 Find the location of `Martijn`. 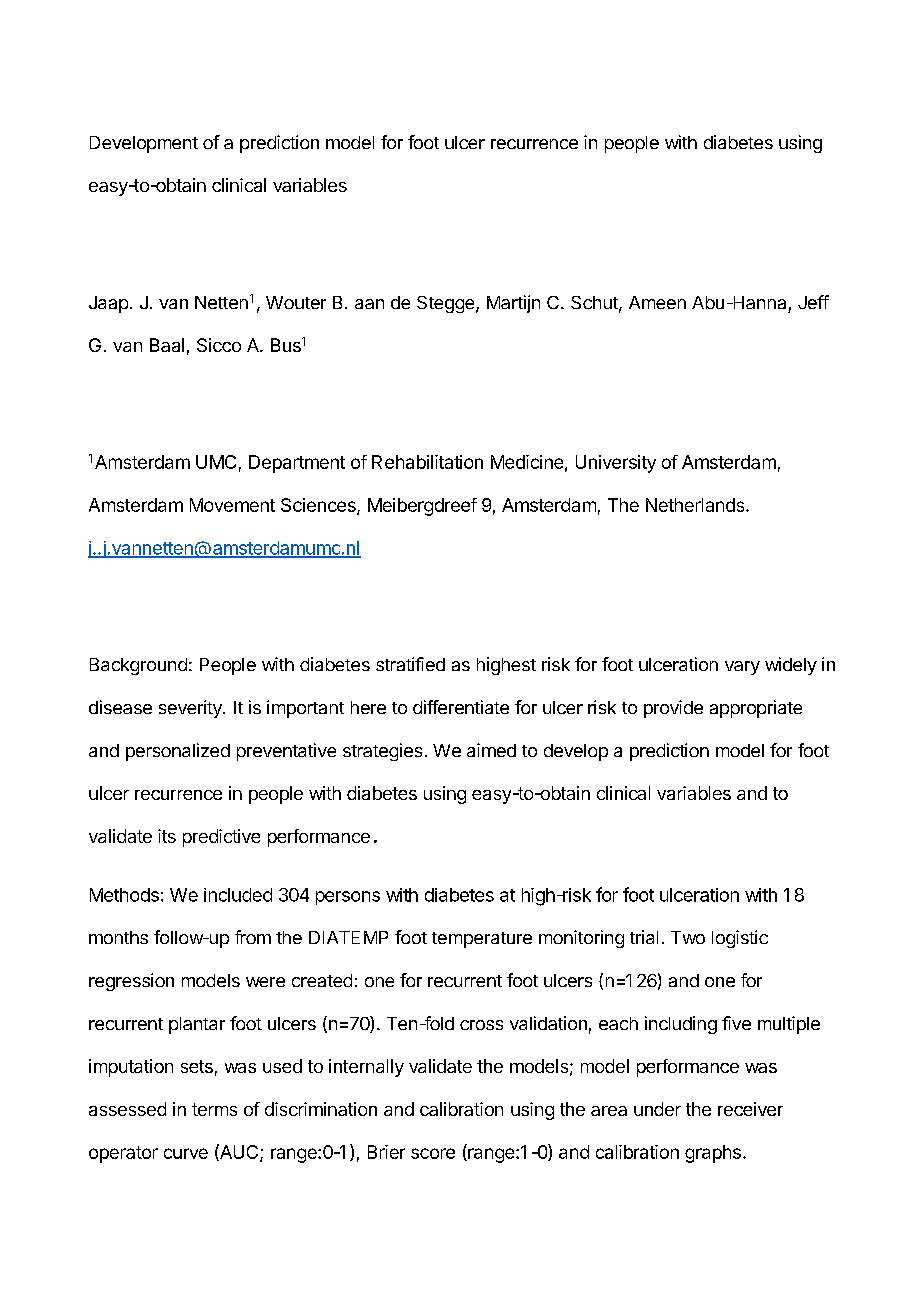

Martijn is located at coordinates (513, 304).
